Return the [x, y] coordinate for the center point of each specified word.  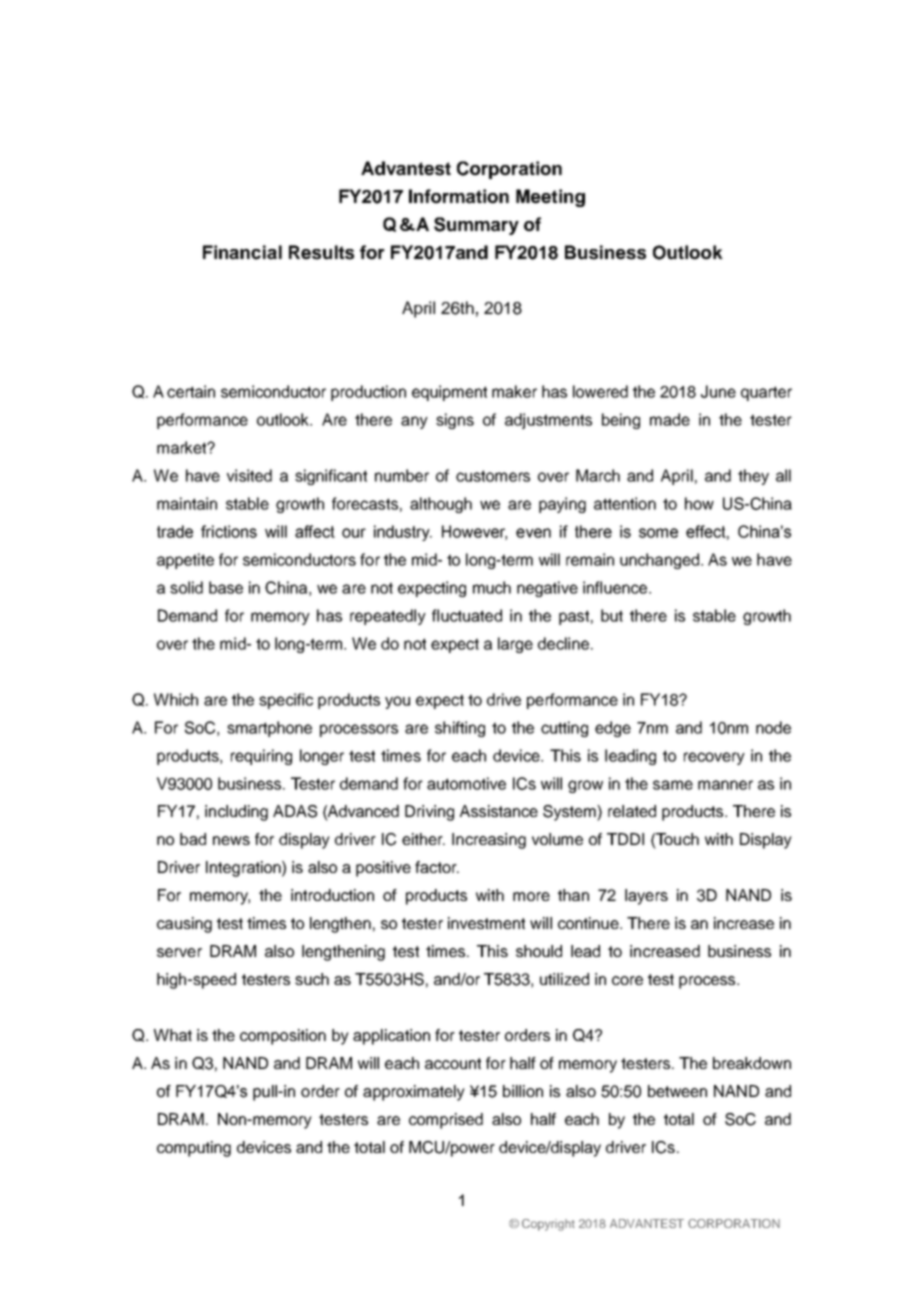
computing [194, 1149]
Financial [242, 252]
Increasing [489, 841]
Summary [476, 226]
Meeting [550, 198]
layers [646, 897]
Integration [244, 869]
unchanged [661, 561]
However [474, 532]
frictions [229, 531]
